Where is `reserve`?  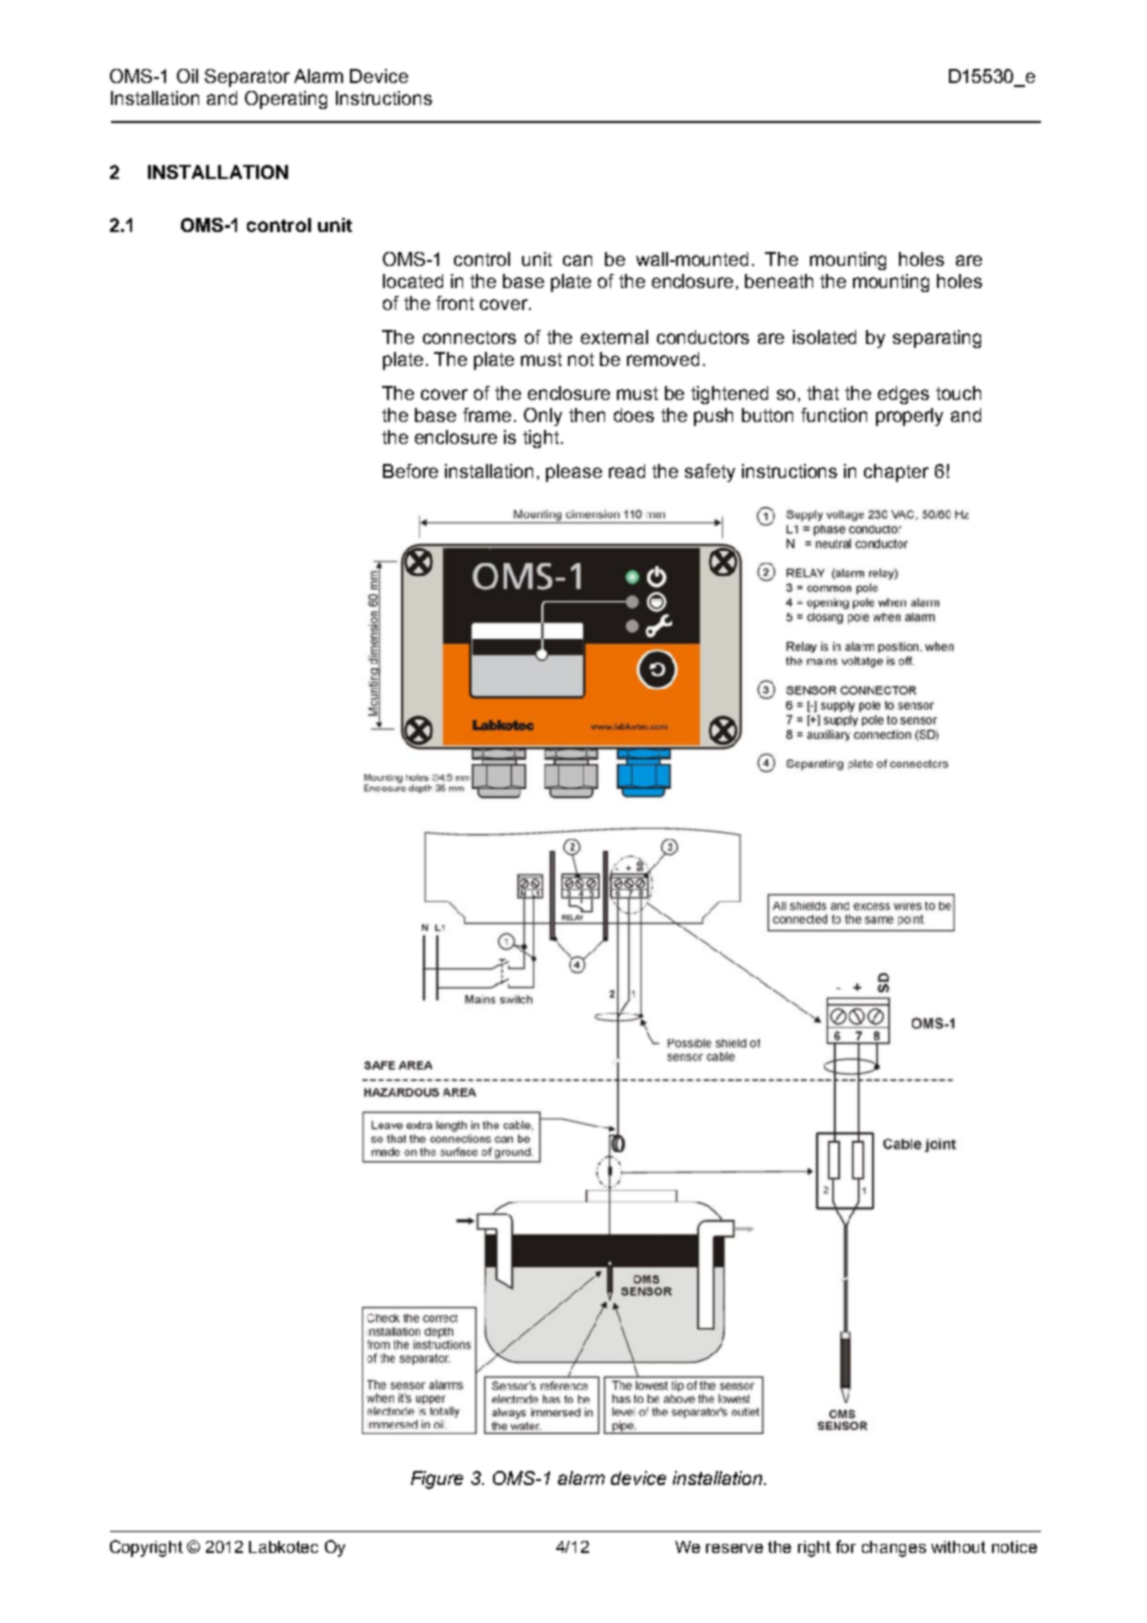 reserve is located at coordinates (734, 1548).
